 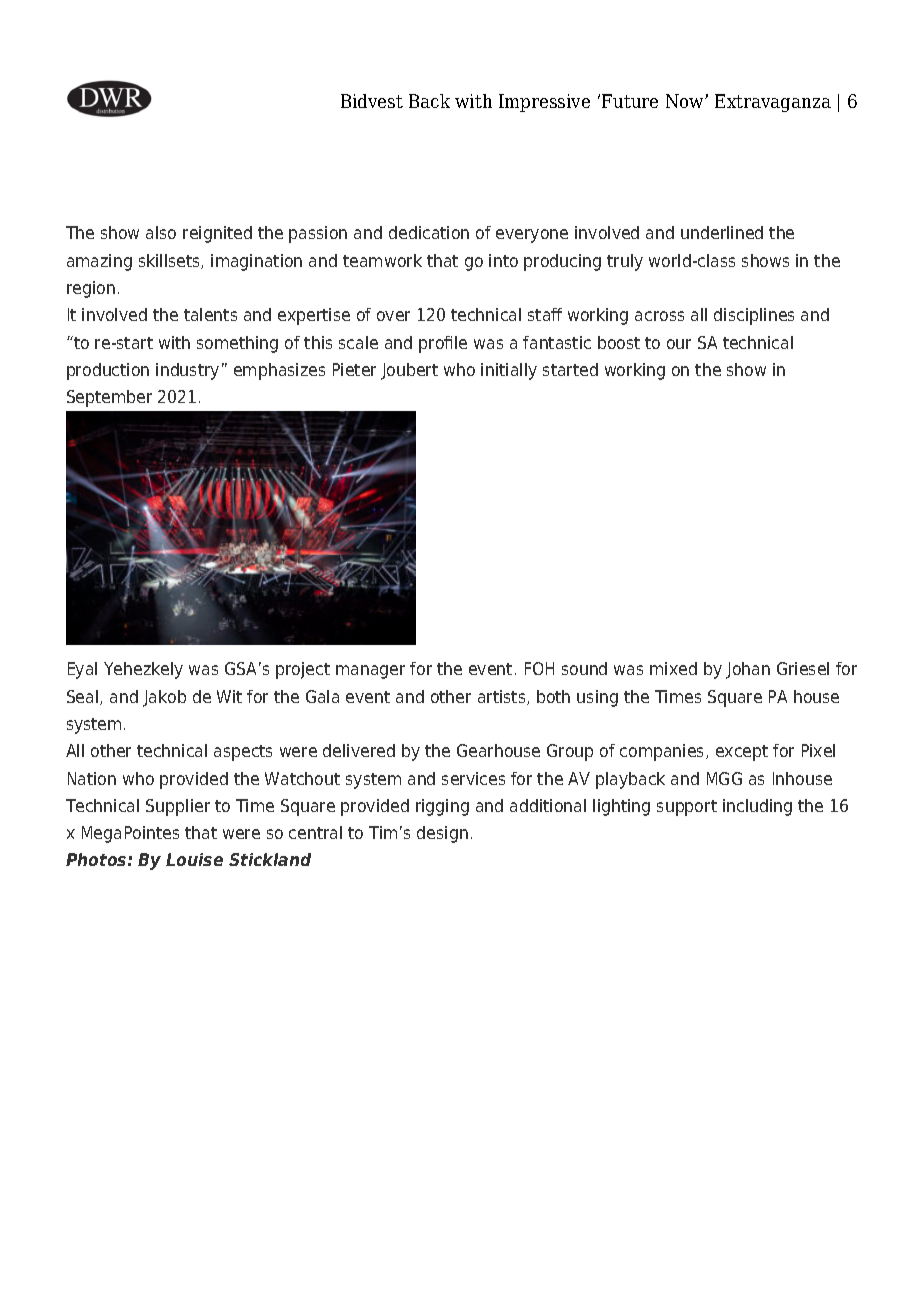 I want to click on mixed, so click(x=673, y=668).
